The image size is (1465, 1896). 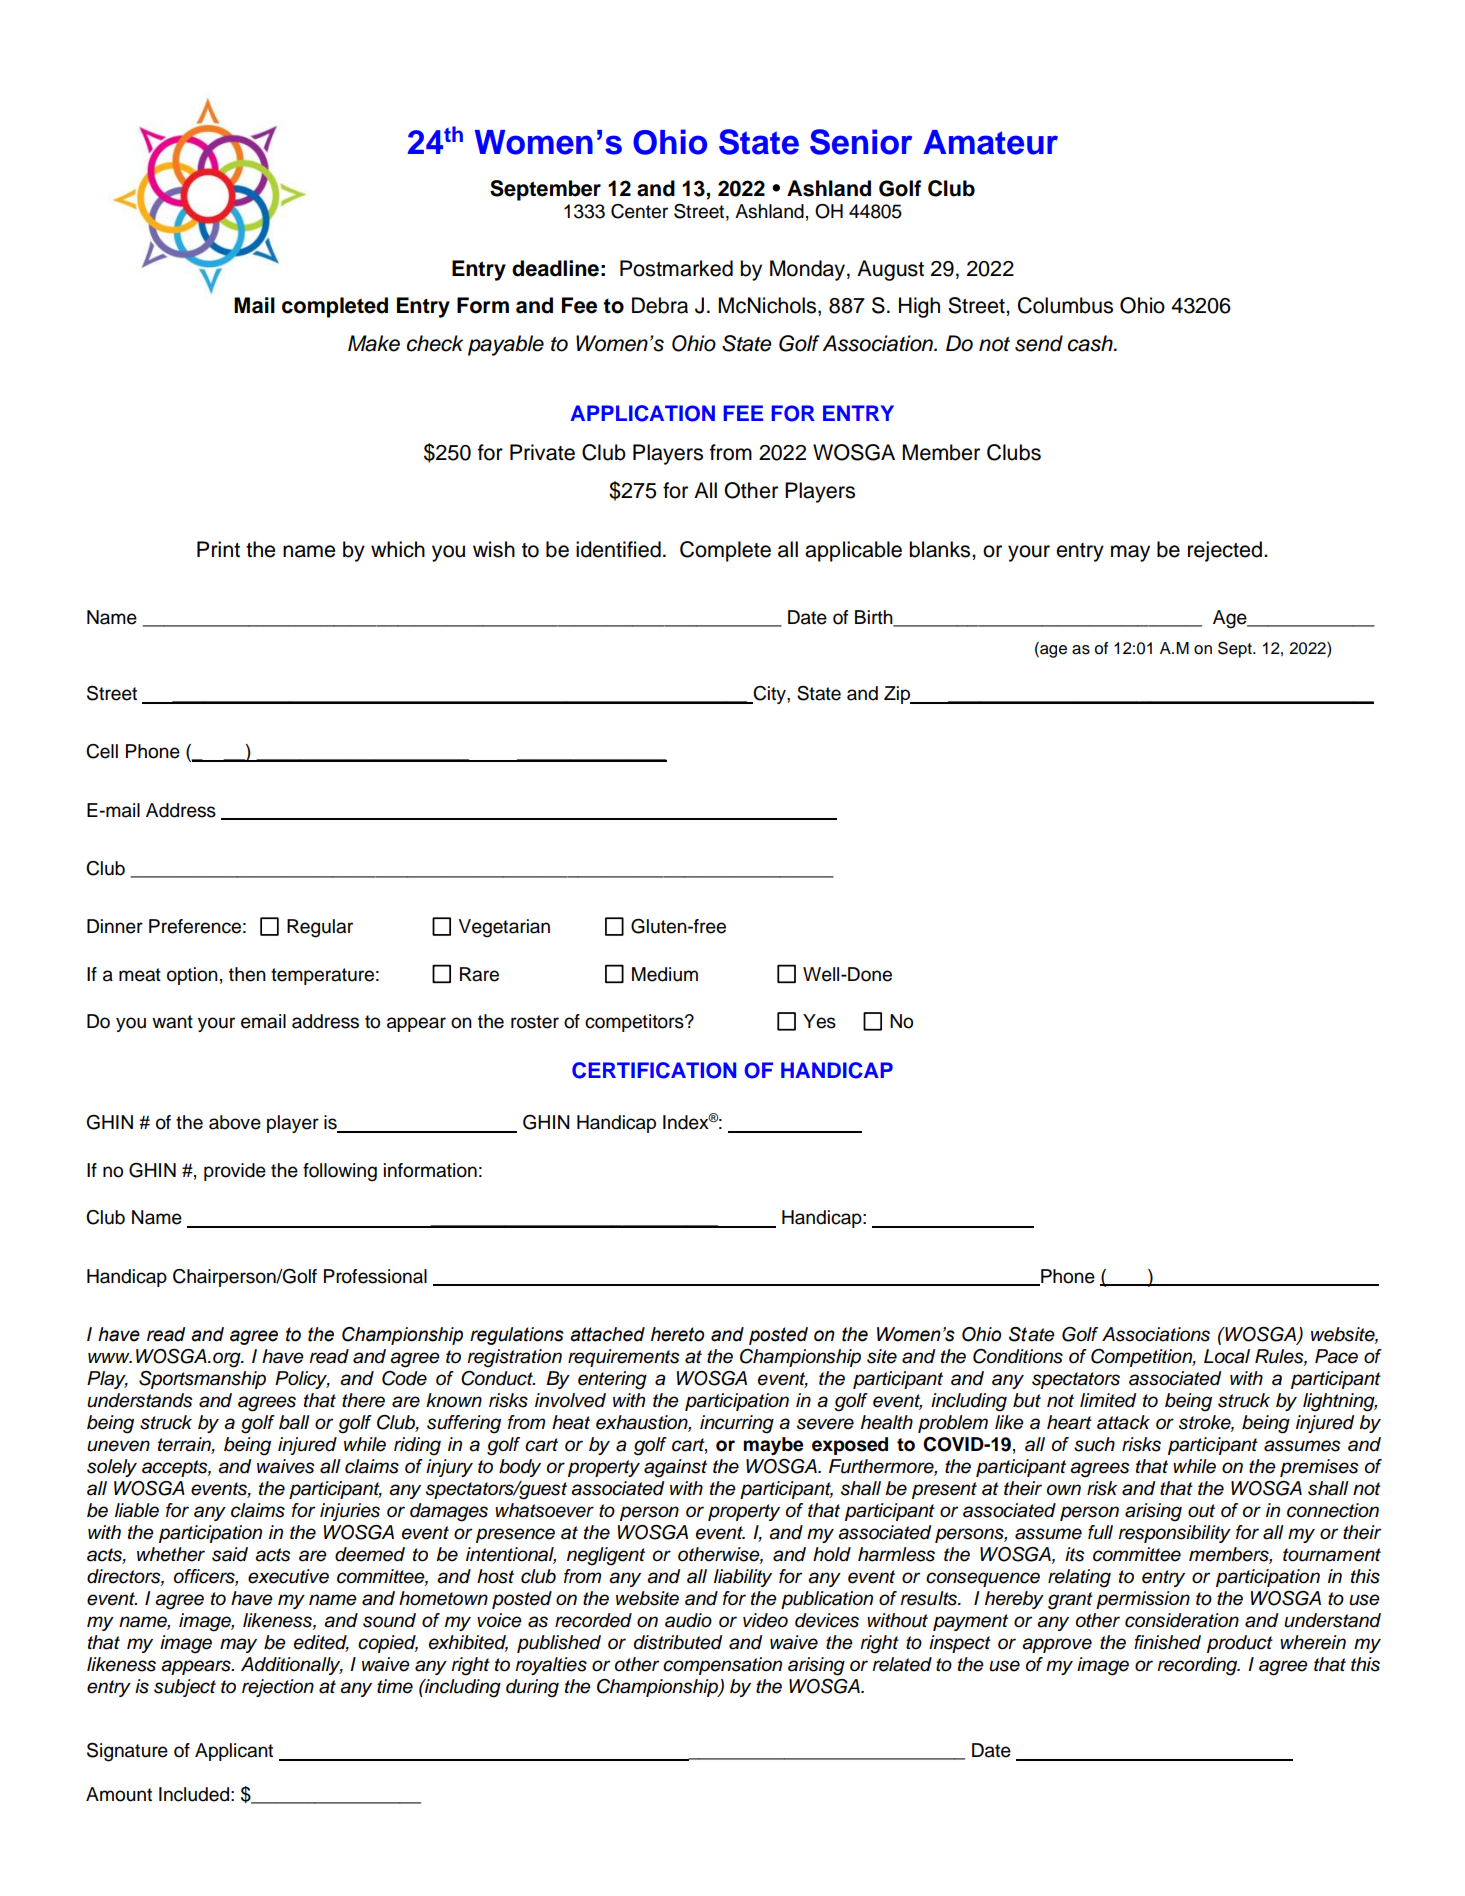 What do you see at coordinates (202, 1380) in the screenshot?
I see `Sportsmanship` at bounding box center [202, 1380].
